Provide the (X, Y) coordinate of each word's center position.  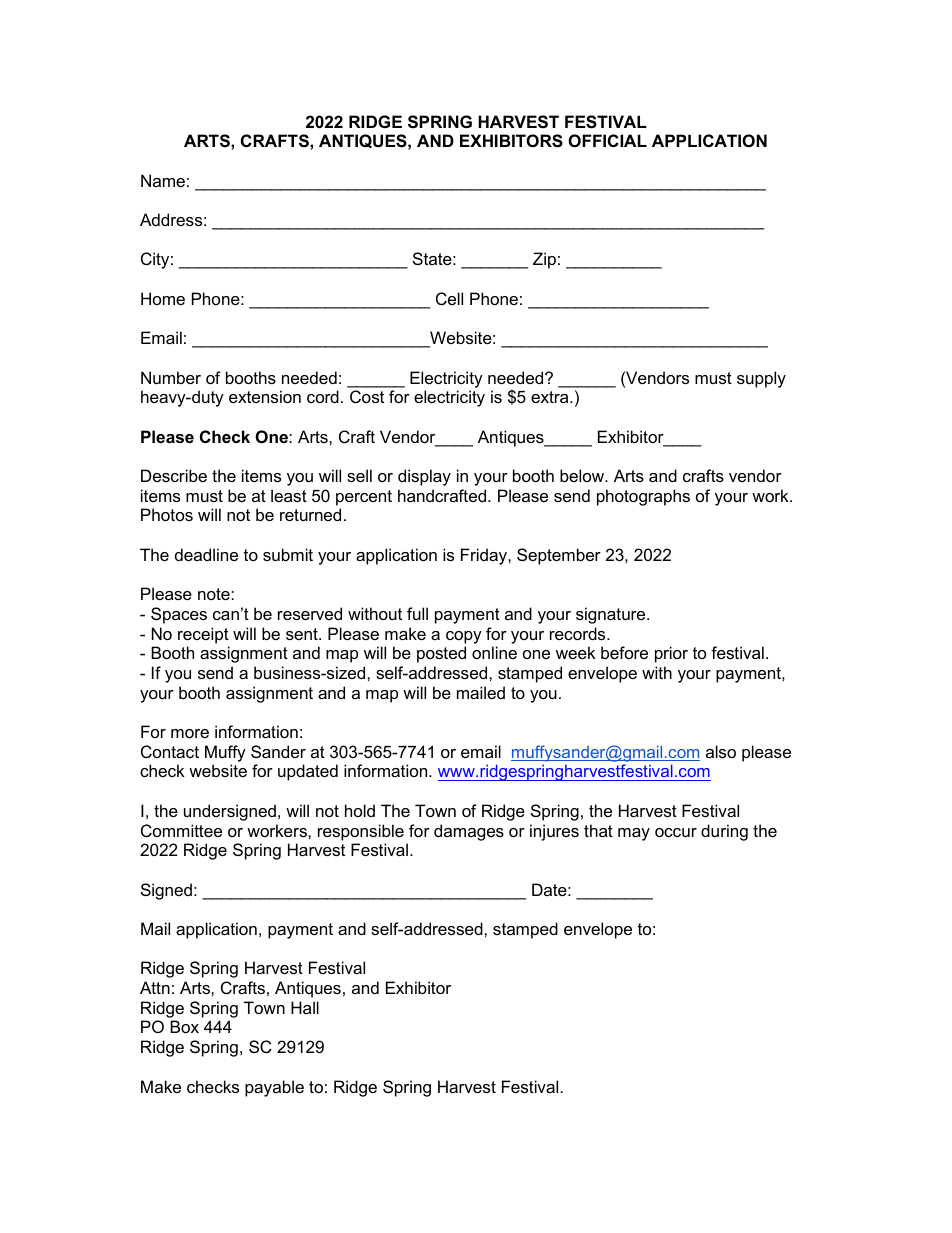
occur (676, 832)
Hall (305, 1007)
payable (274, 1088)
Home (163, 298)
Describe (174, 475)
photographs (643, 497)
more (190, 733)
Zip (544, 260)
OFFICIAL (607, 140)
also (721, 751)
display (424, 477)
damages (469, 832)
